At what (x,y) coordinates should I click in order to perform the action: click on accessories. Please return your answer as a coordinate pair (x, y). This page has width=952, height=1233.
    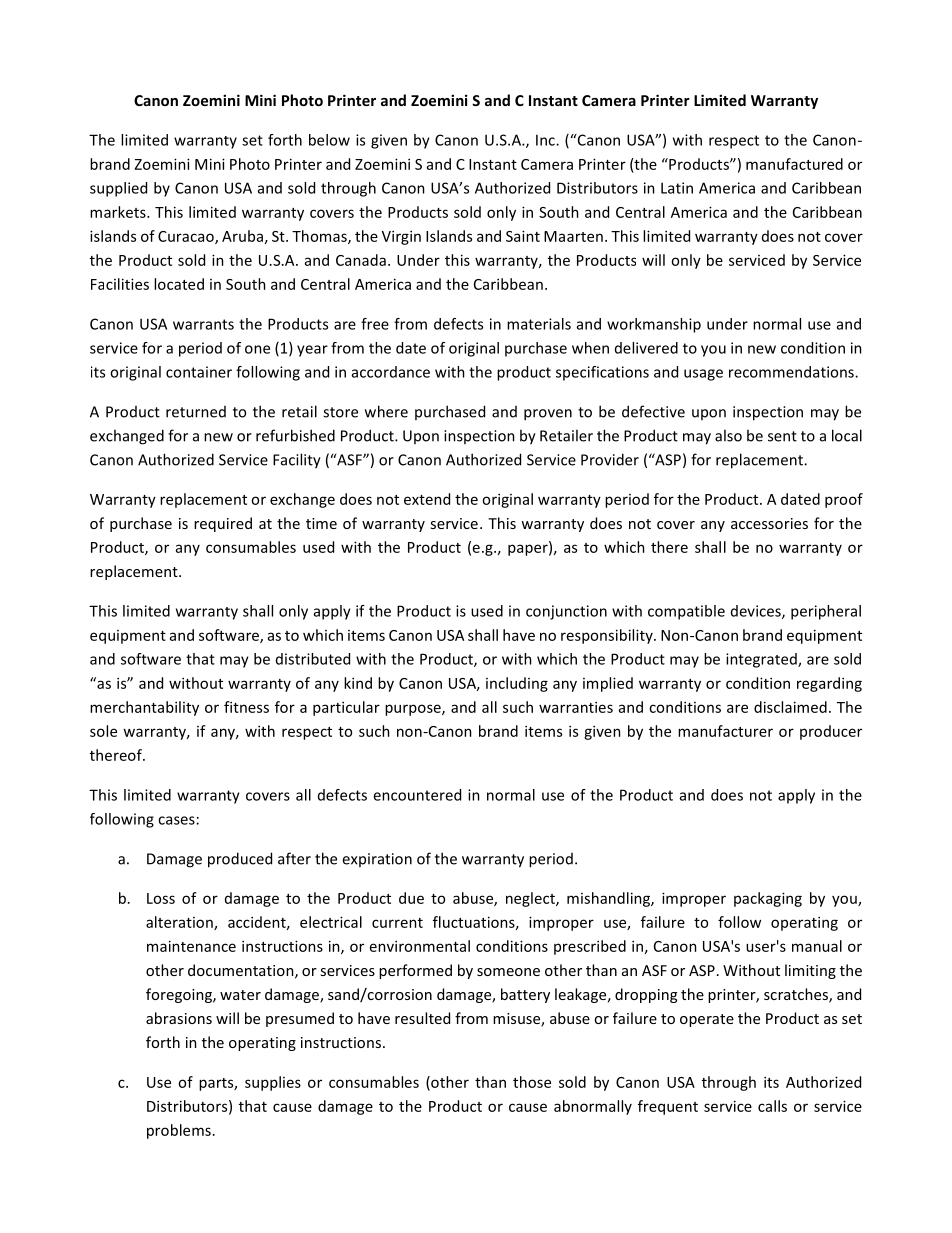
    Looking at the image, I should click on (769, 523).
